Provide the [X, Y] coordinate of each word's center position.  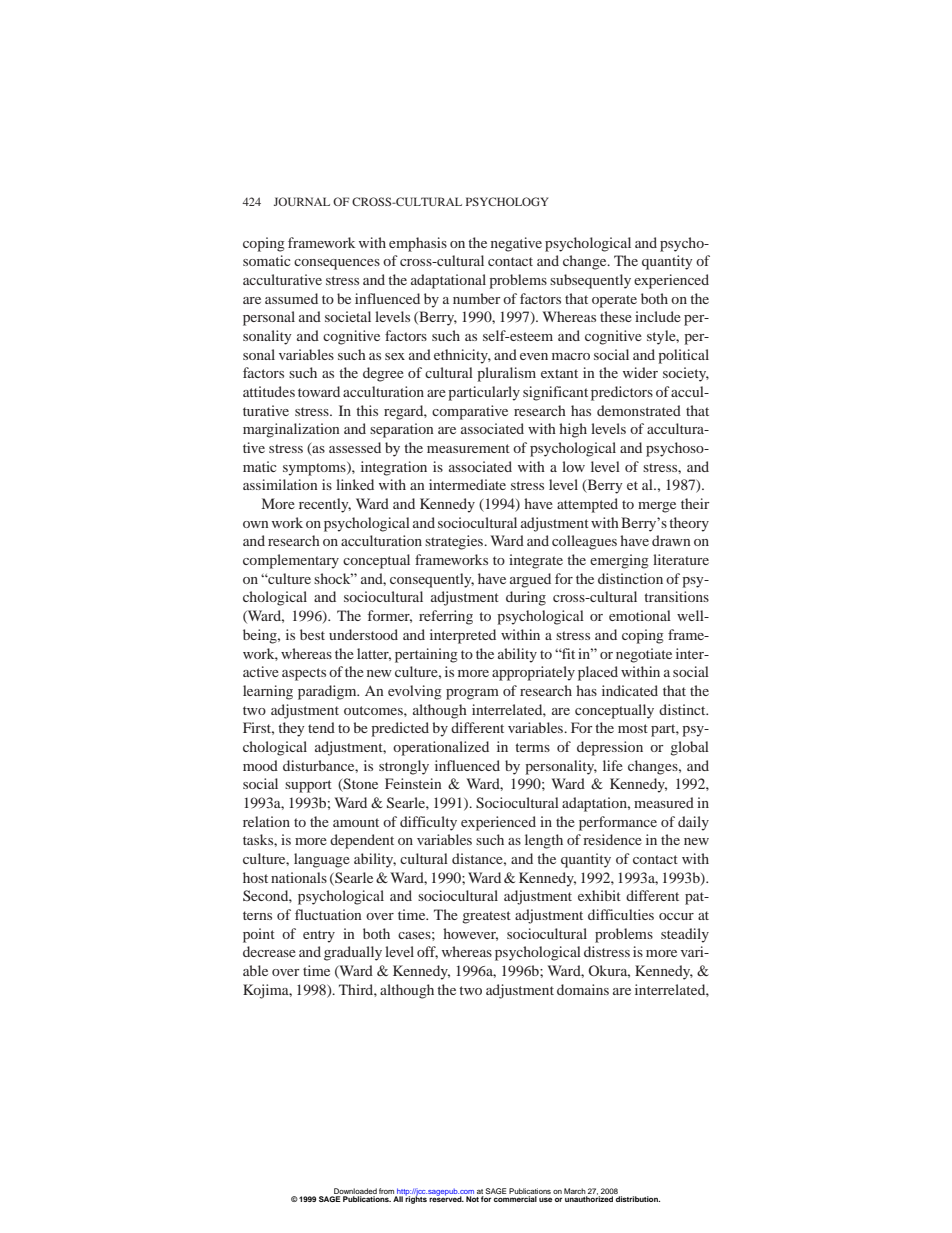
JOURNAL [302, 201]
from [387, 1192]
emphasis [418, 244]
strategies [455, 542]
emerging [619, 561]
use [545, 1199]
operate [614, 301]
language [322, 860]
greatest [486, 917]
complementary [291, 561]
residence [612, 839]
